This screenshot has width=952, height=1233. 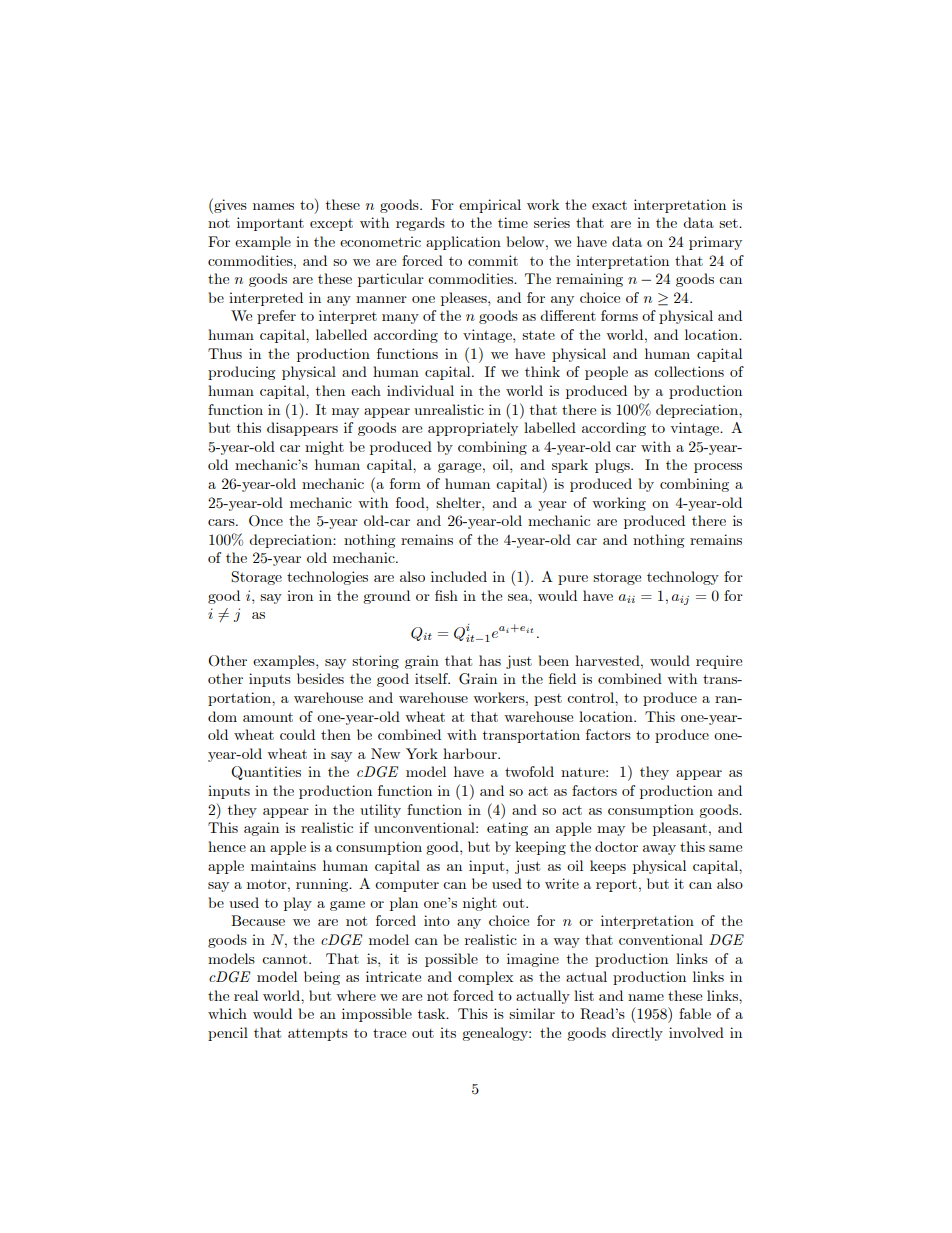 What do you see at coordinates (266, 521) in the screenshot?
I see `Once` at bounding box center [266, 521].
